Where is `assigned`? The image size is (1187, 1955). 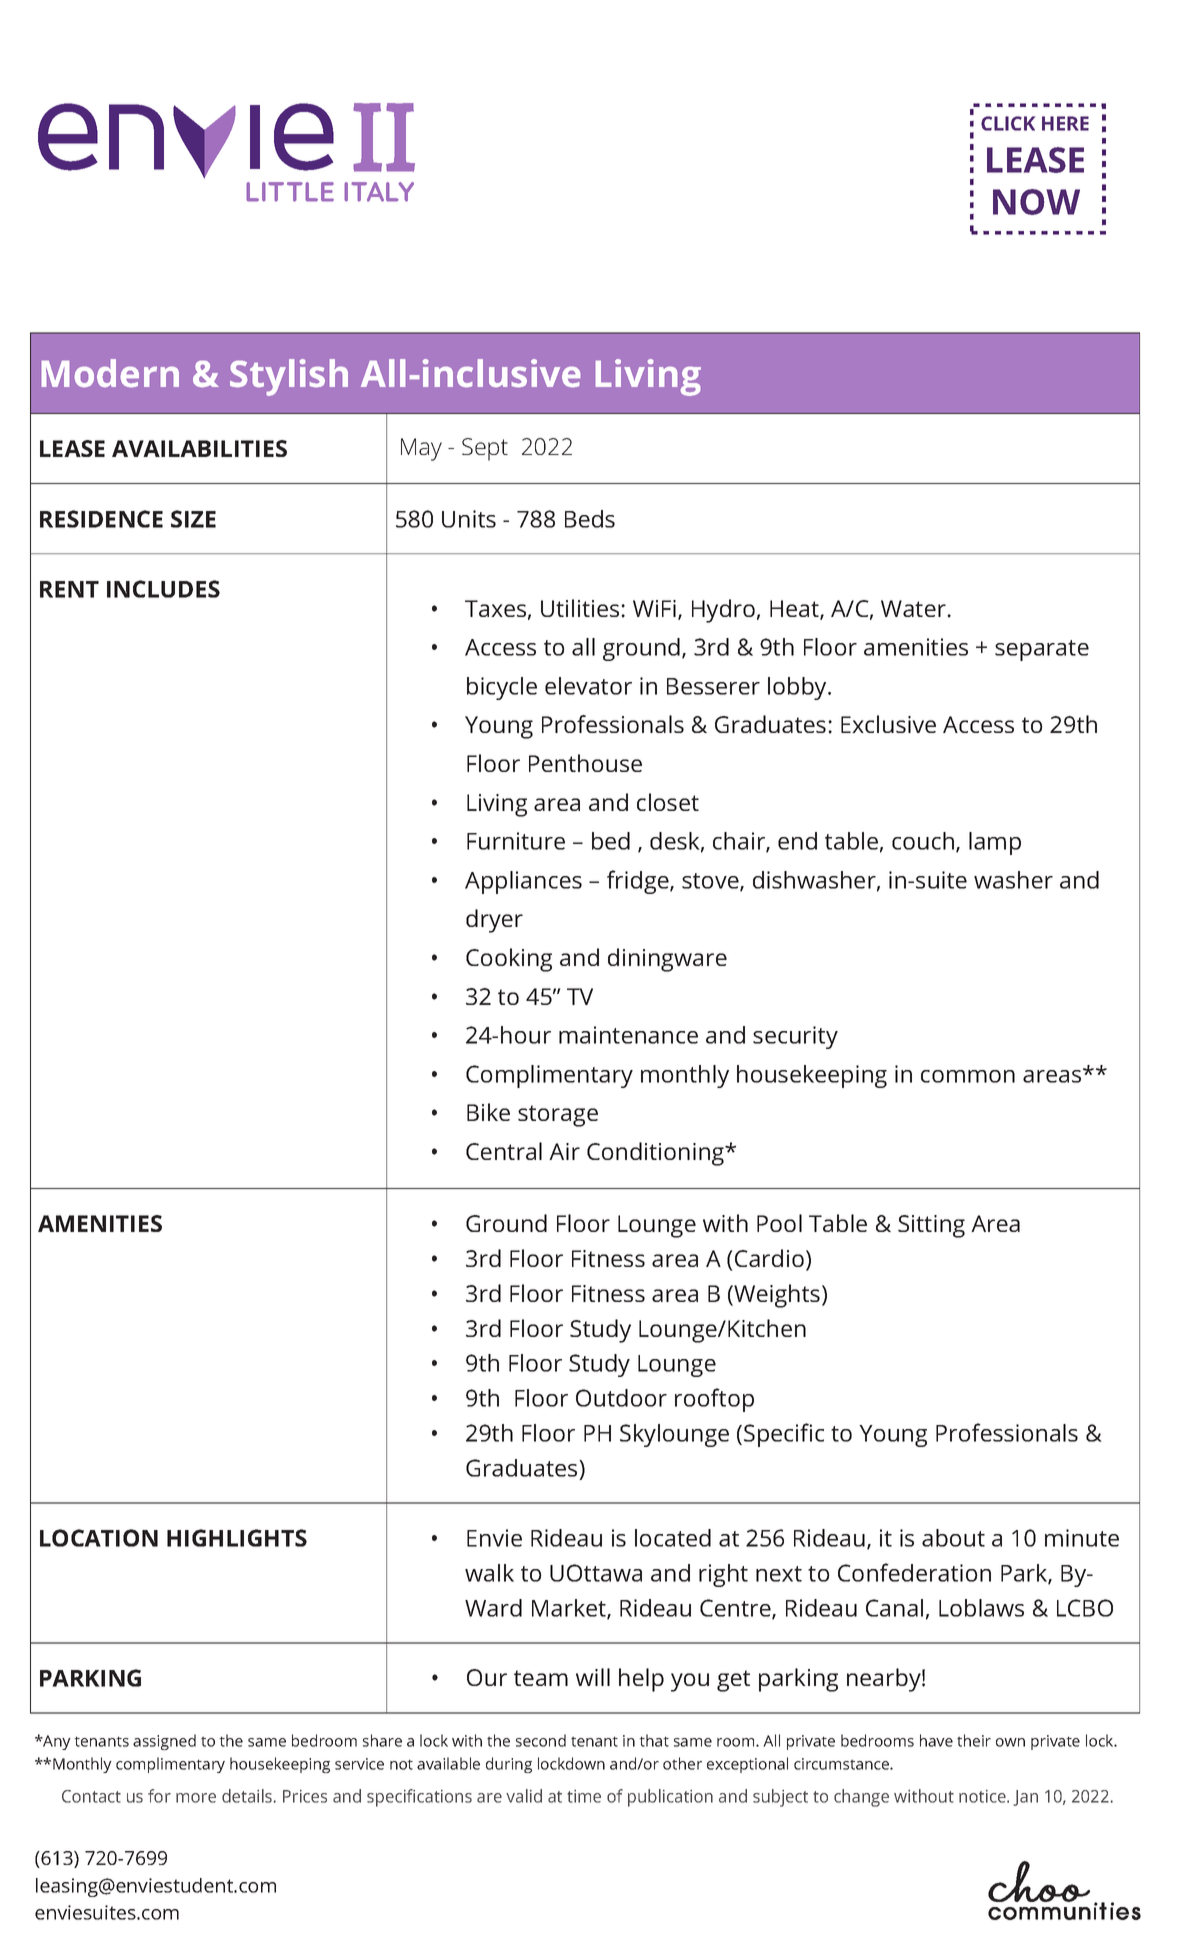
assigned is located at coordinates (164, 1742).
